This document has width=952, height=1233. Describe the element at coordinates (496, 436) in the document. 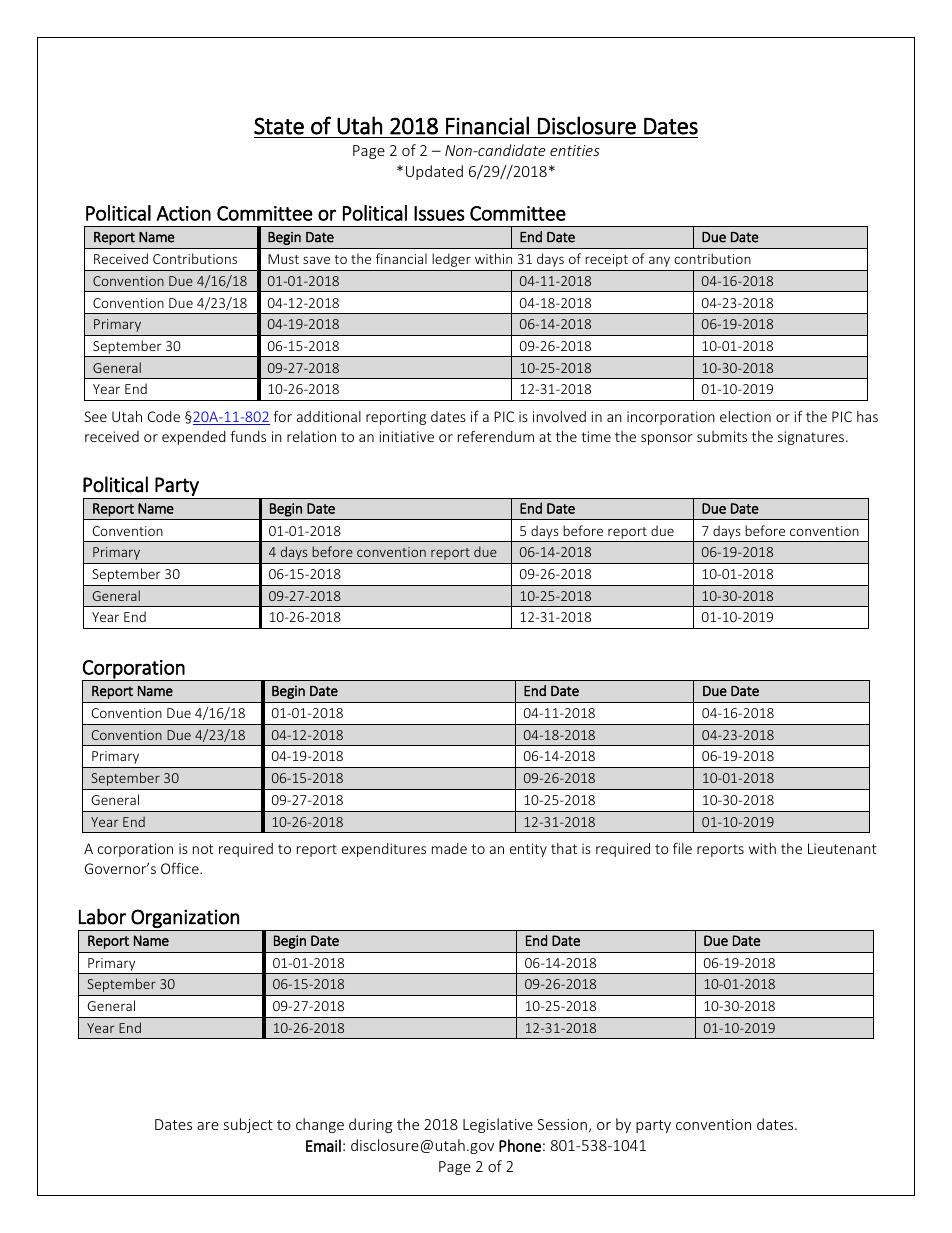

I see `referendum` at that location.
